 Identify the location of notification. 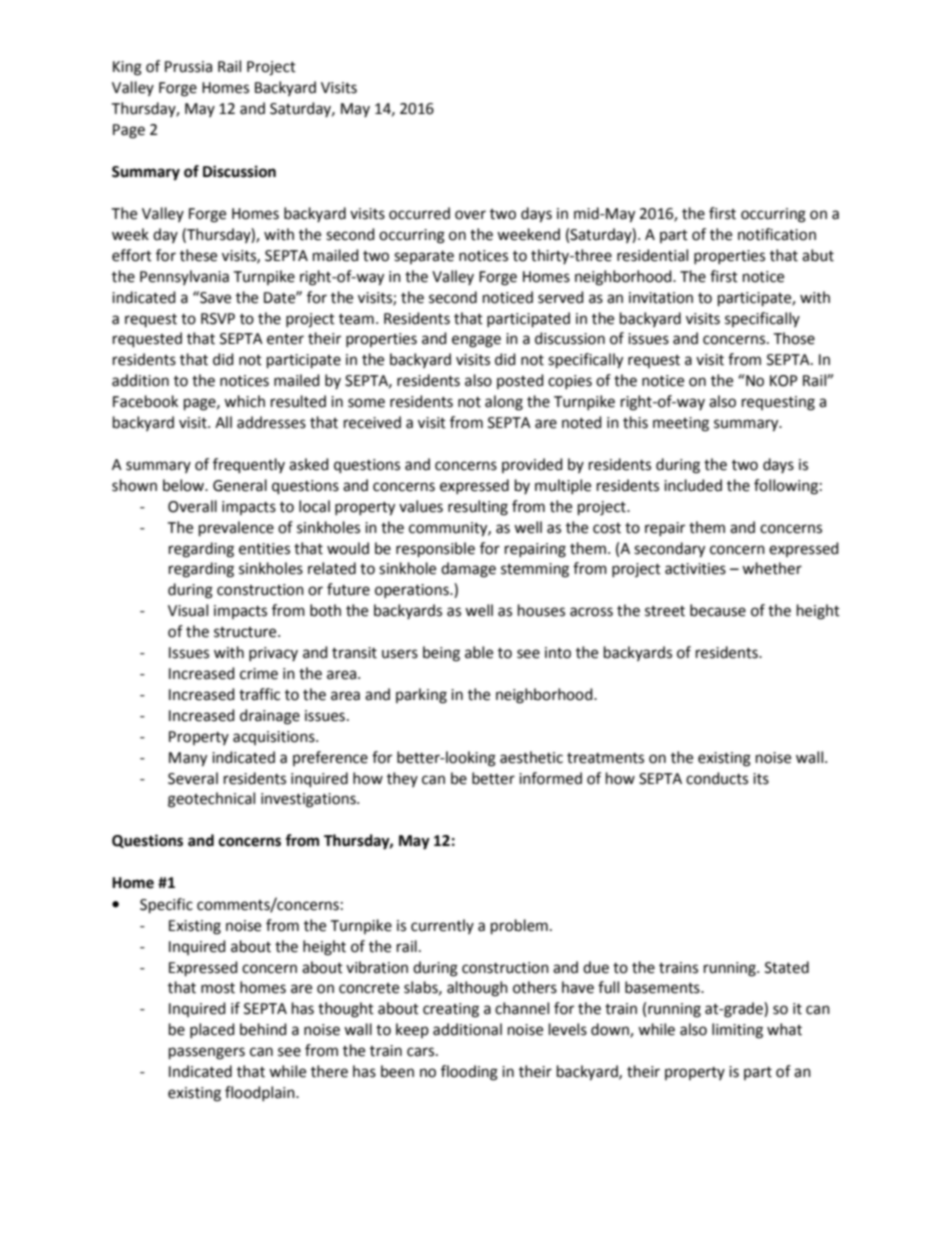
(777, 234).
